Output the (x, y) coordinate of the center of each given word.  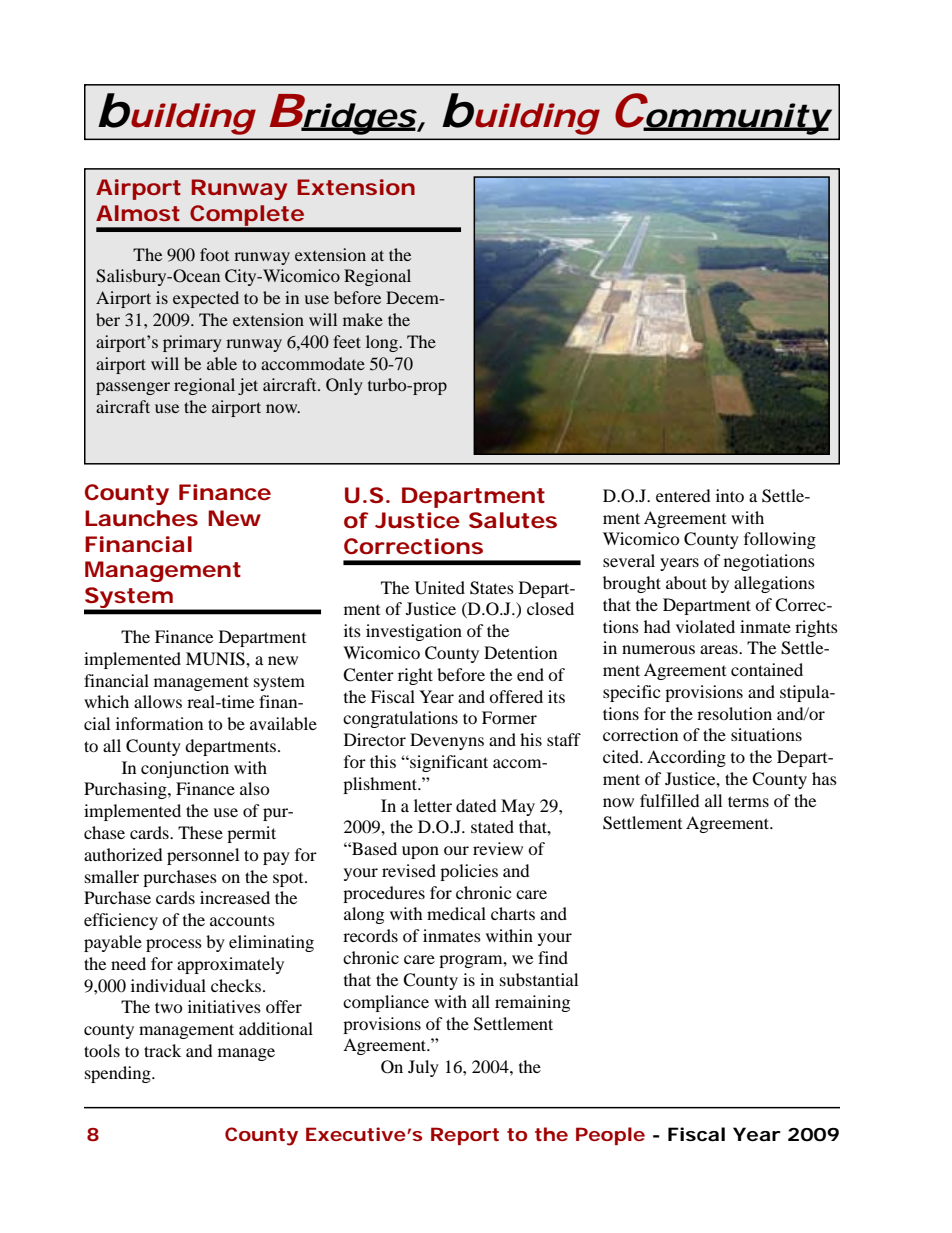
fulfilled (670, 800)
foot (214, 254)
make (363, 319)
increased (235, 897)
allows (158, 701)
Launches (141, 518)
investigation (414, 632)
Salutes (513, 520)
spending (119, 1074)
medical (456, 913)
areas (720, 649)
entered (683, 495)
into (730, 495)
